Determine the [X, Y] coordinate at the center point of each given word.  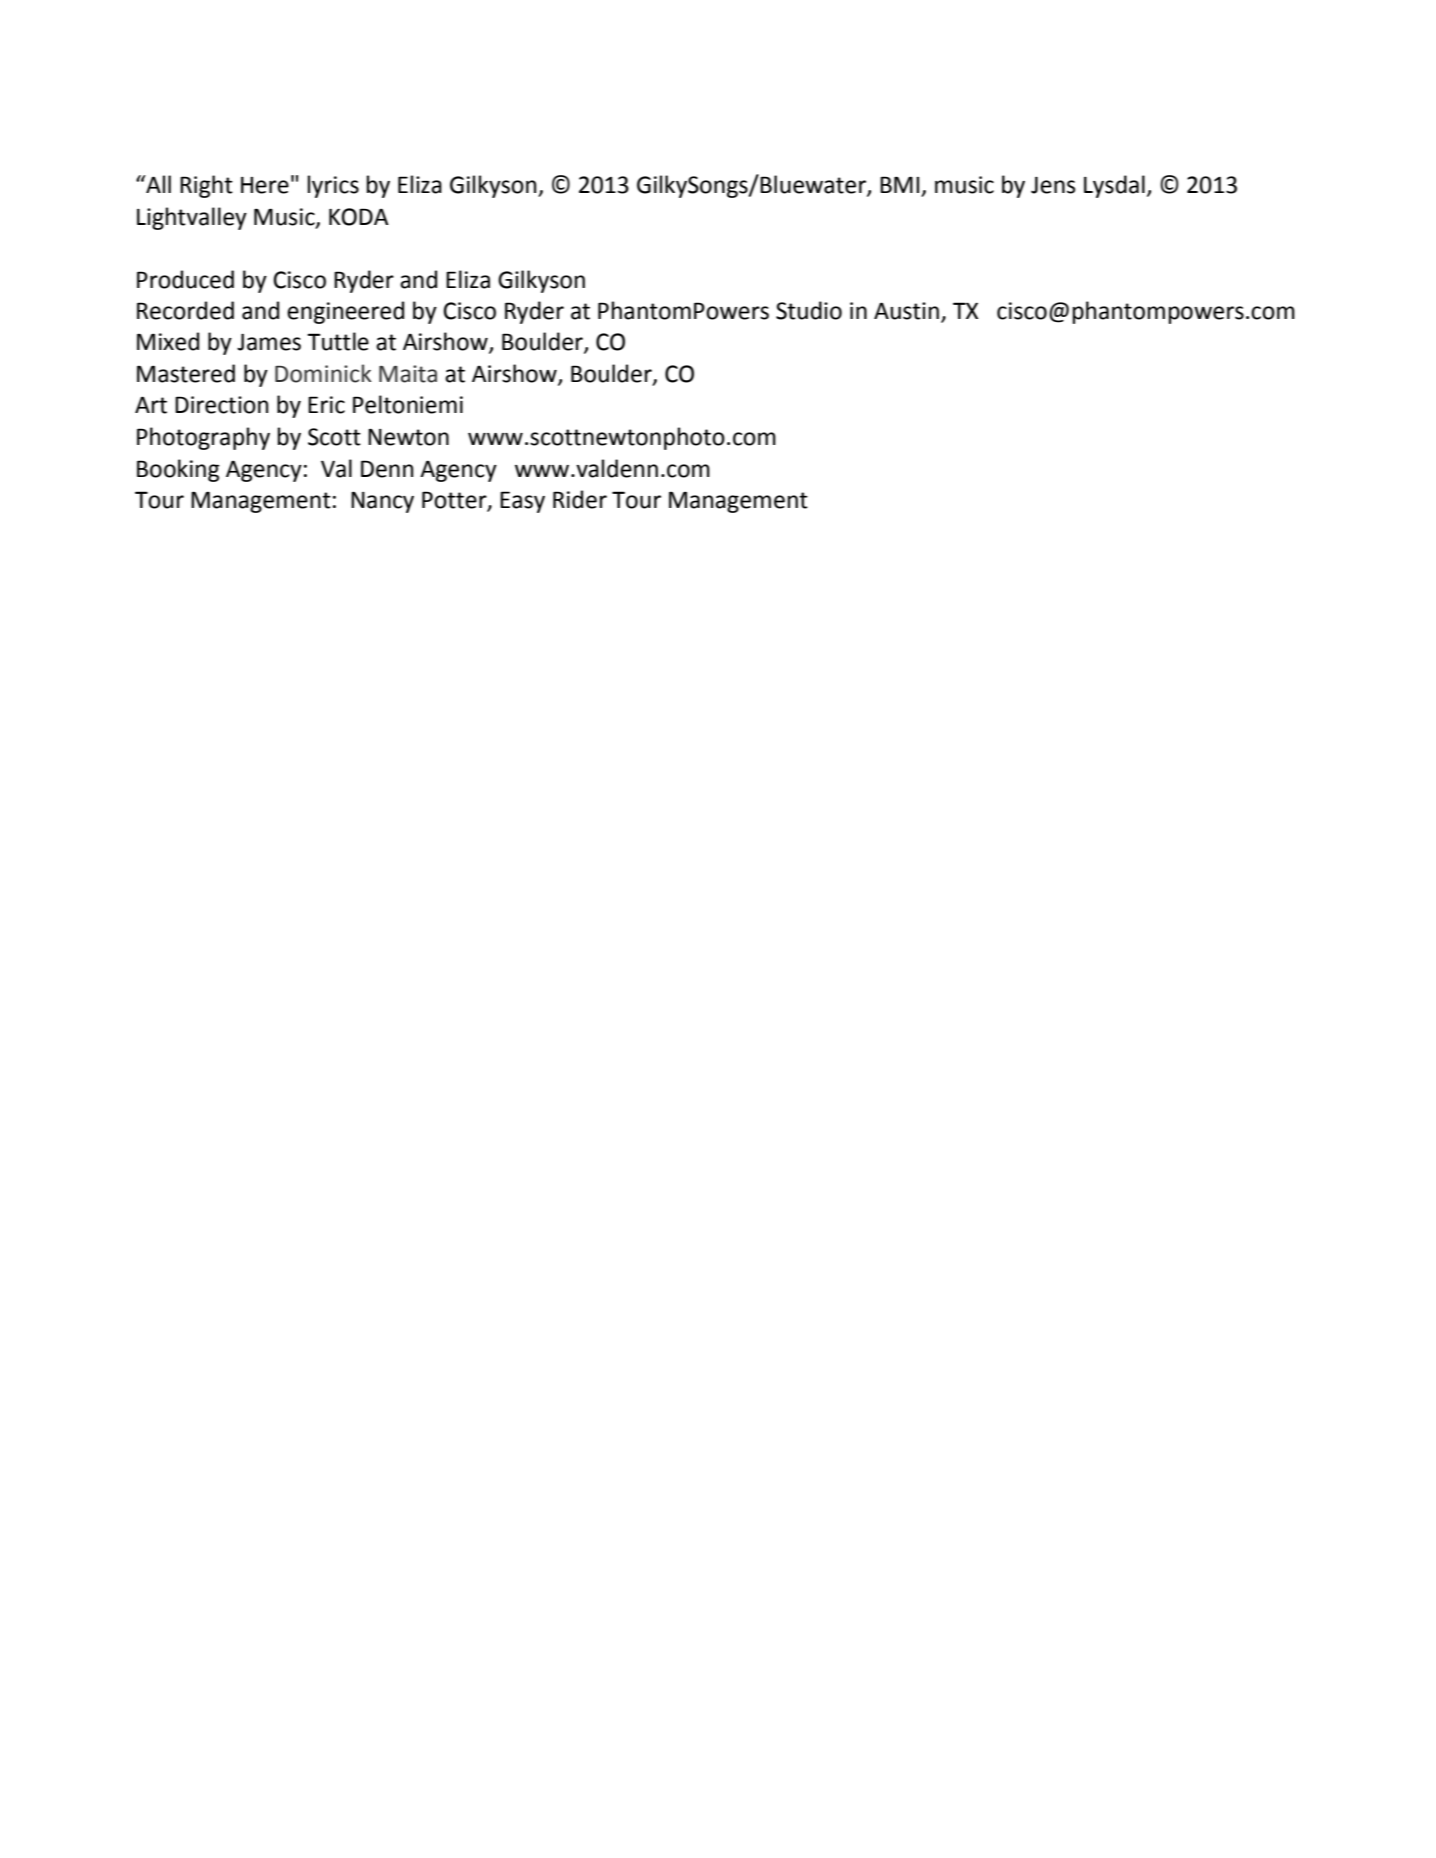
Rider [580, 499]
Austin [906, 311]
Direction [222, 405]
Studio [809, 310]
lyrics [333, 186]
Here [265, 185]
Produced [185, 279]
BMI [901, 186]
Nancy [382, 502]
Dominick [323, 373]
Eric [326, 405]
